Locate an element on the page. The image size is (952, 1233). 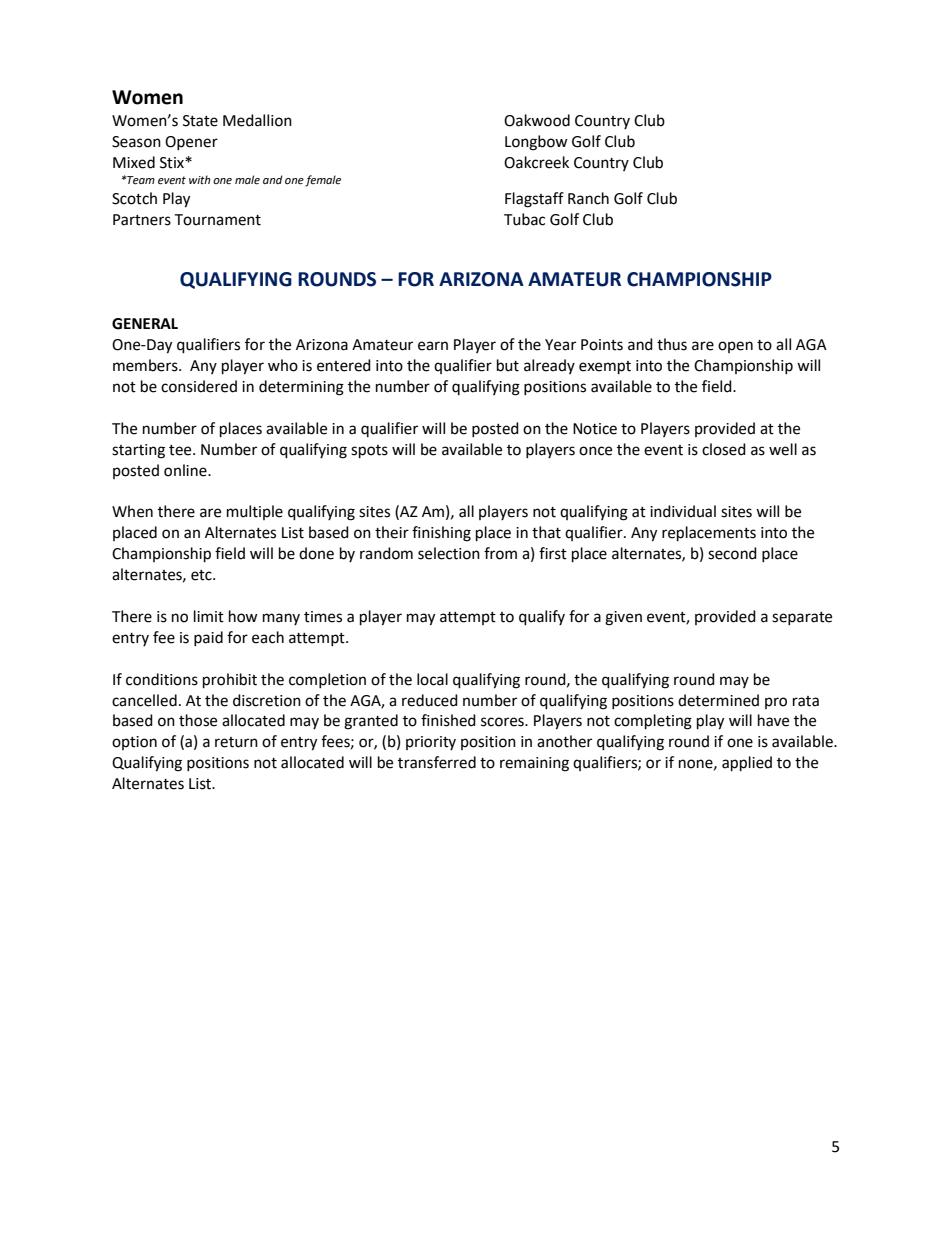
GENERAL is located at coordinates (145, 324).
